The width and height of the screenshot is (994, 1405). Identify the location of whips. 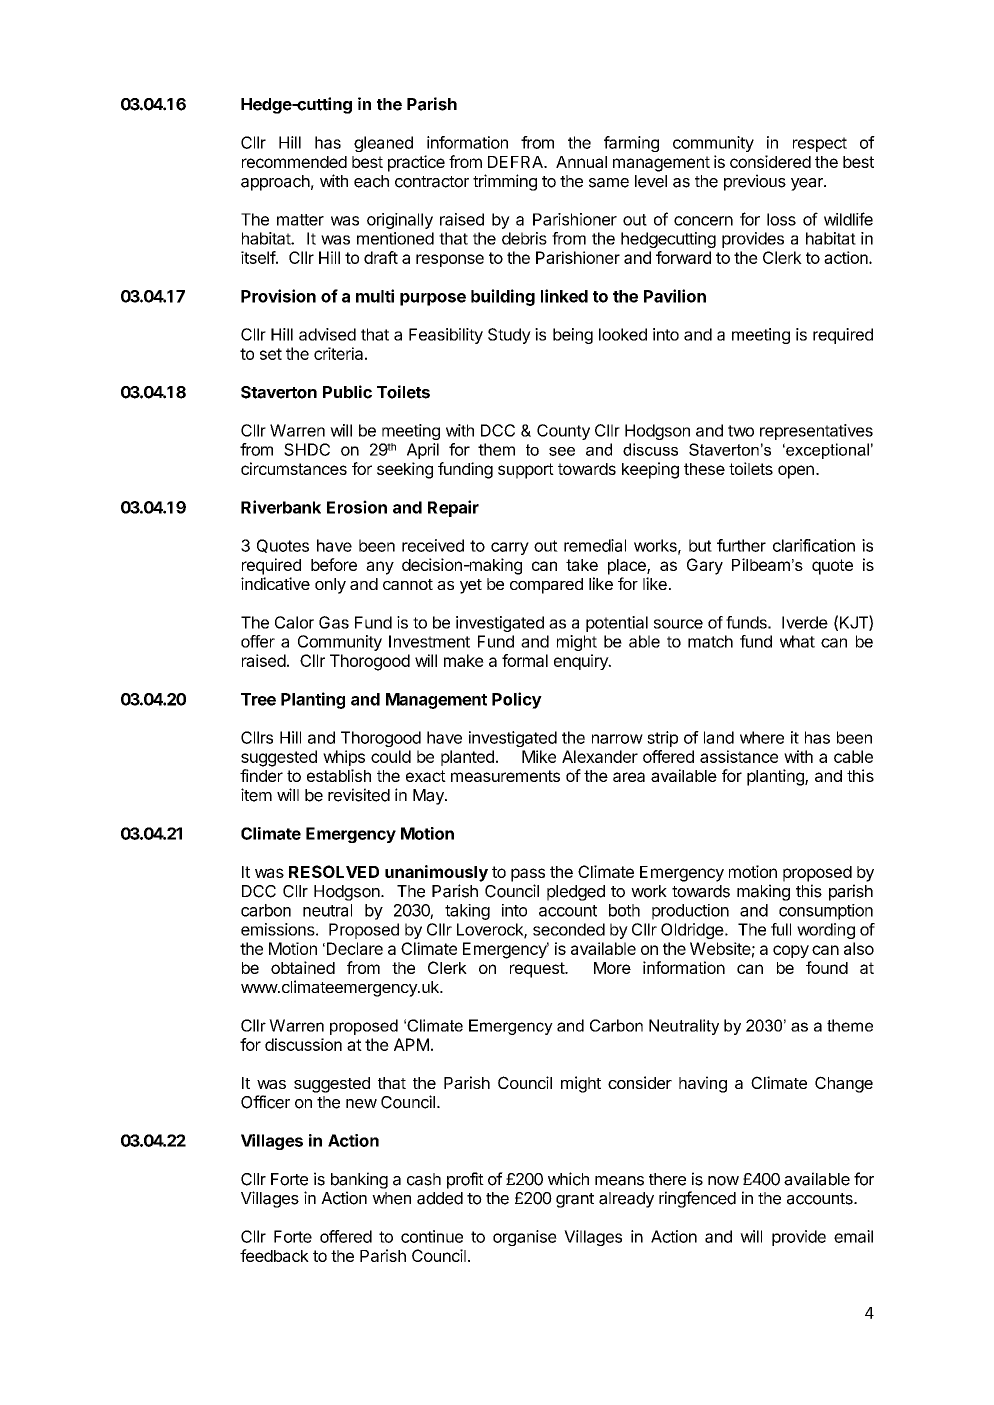
(344, 758).
